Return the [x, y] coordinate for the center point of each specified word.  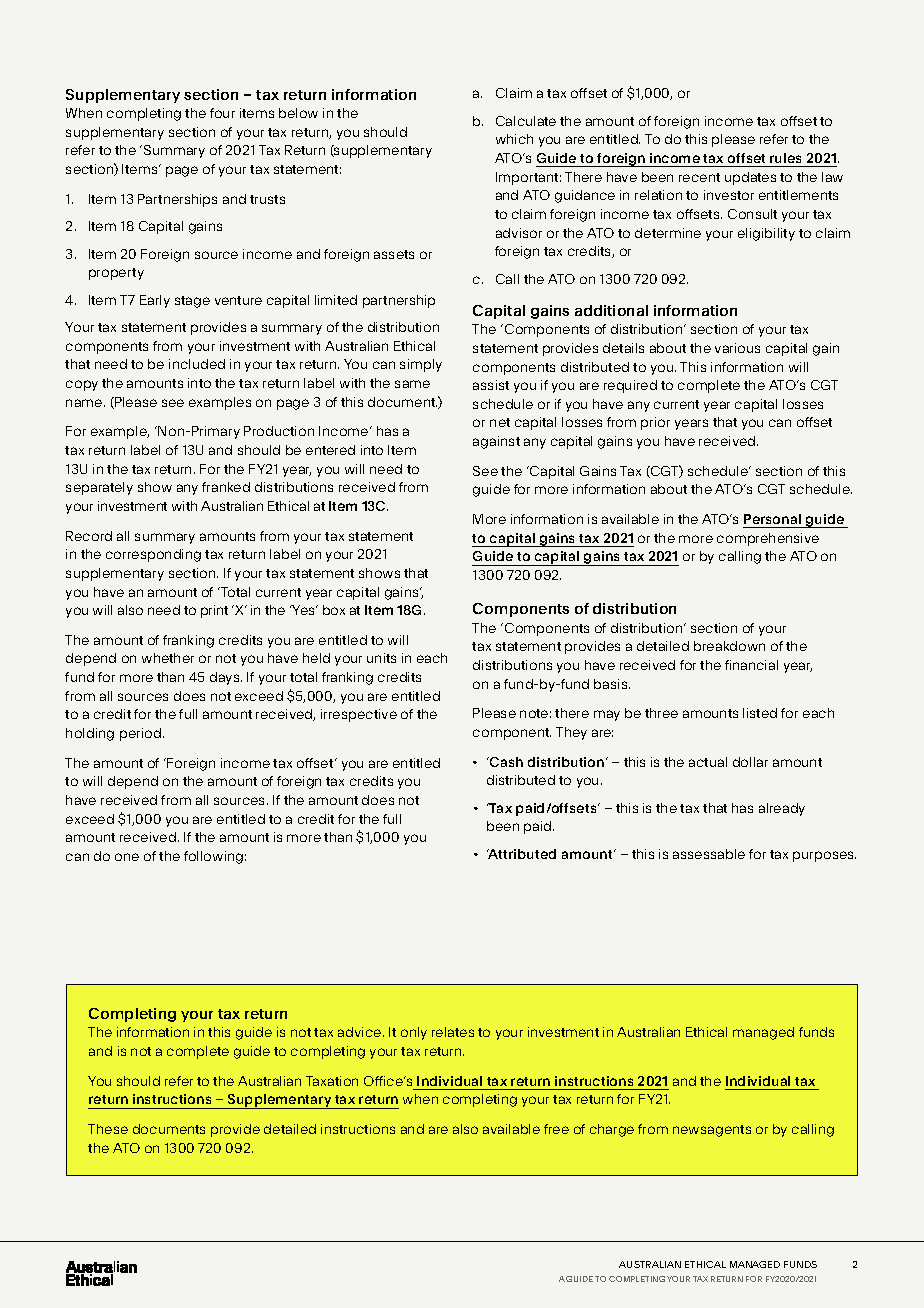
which [514, 139]
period [140, 734]
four [222, 113]
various [737, 348]
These [108, 1129]
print [214, 611]
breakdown [729, 646]
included [197, 364]
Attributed [521, 854]
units [381, 658]
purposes [824, 856]
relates [453, 1032]
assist [491, 385]
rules [785, 158]
